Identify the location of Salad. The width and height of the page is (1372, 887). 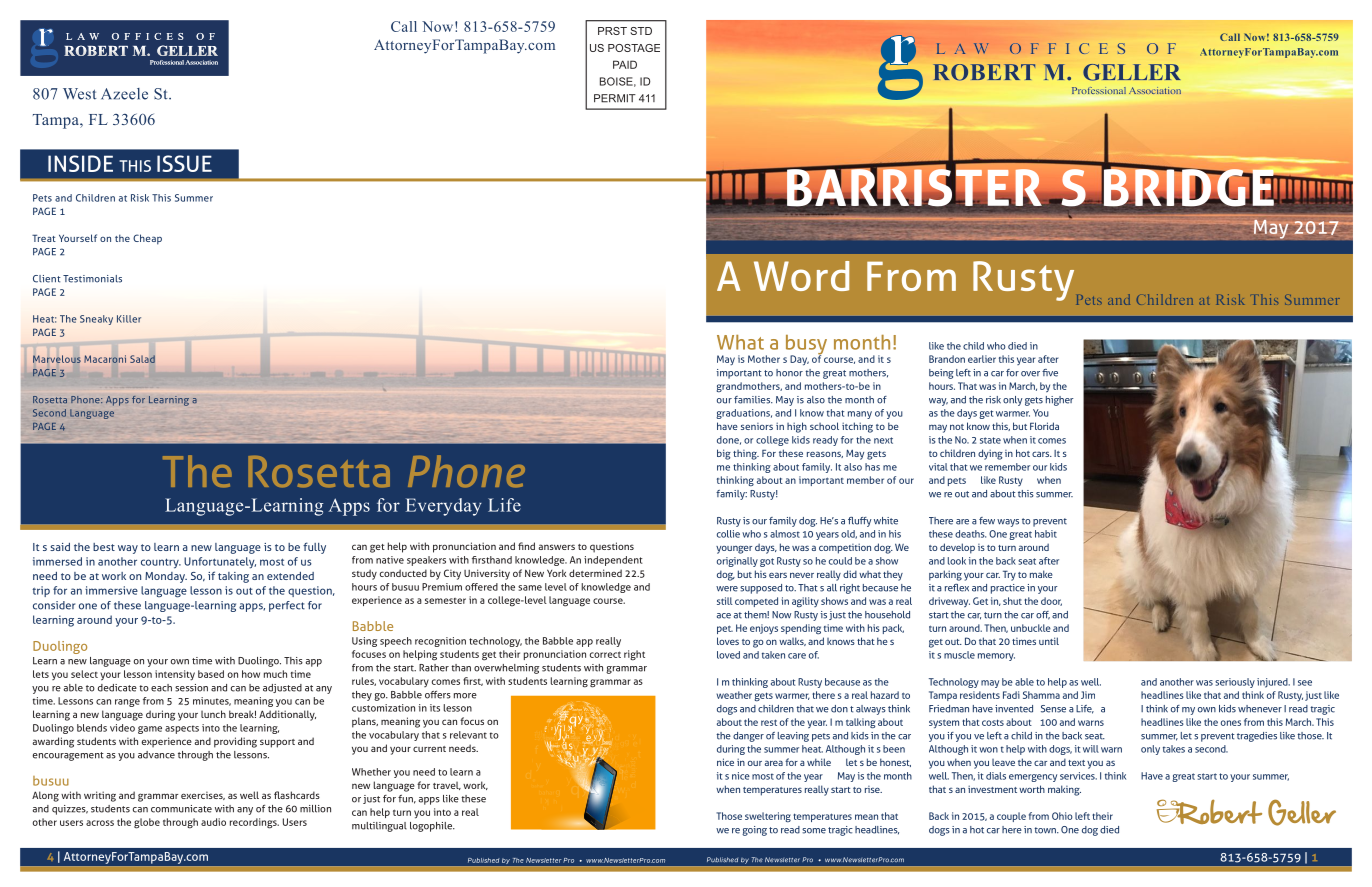
(142, 359).
